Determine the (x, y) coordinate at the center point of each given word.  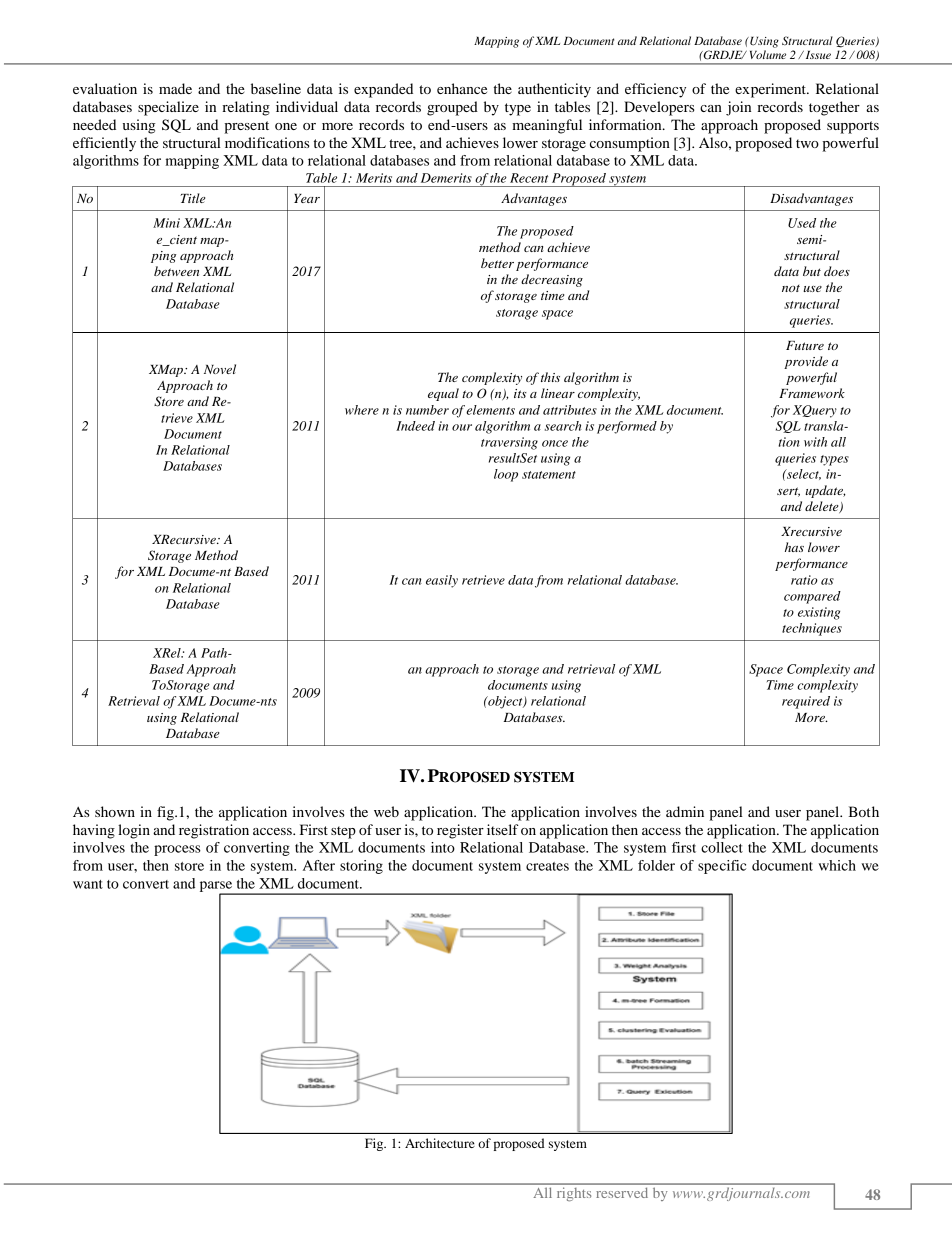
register (460, 831)
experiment (771, 90)
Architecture (440, 1143)
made (175, 88)
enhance (462, 88)
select (803, 474)
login (134, 831)
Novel (220, 369)
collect (722, 847)
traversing (509, 443)
